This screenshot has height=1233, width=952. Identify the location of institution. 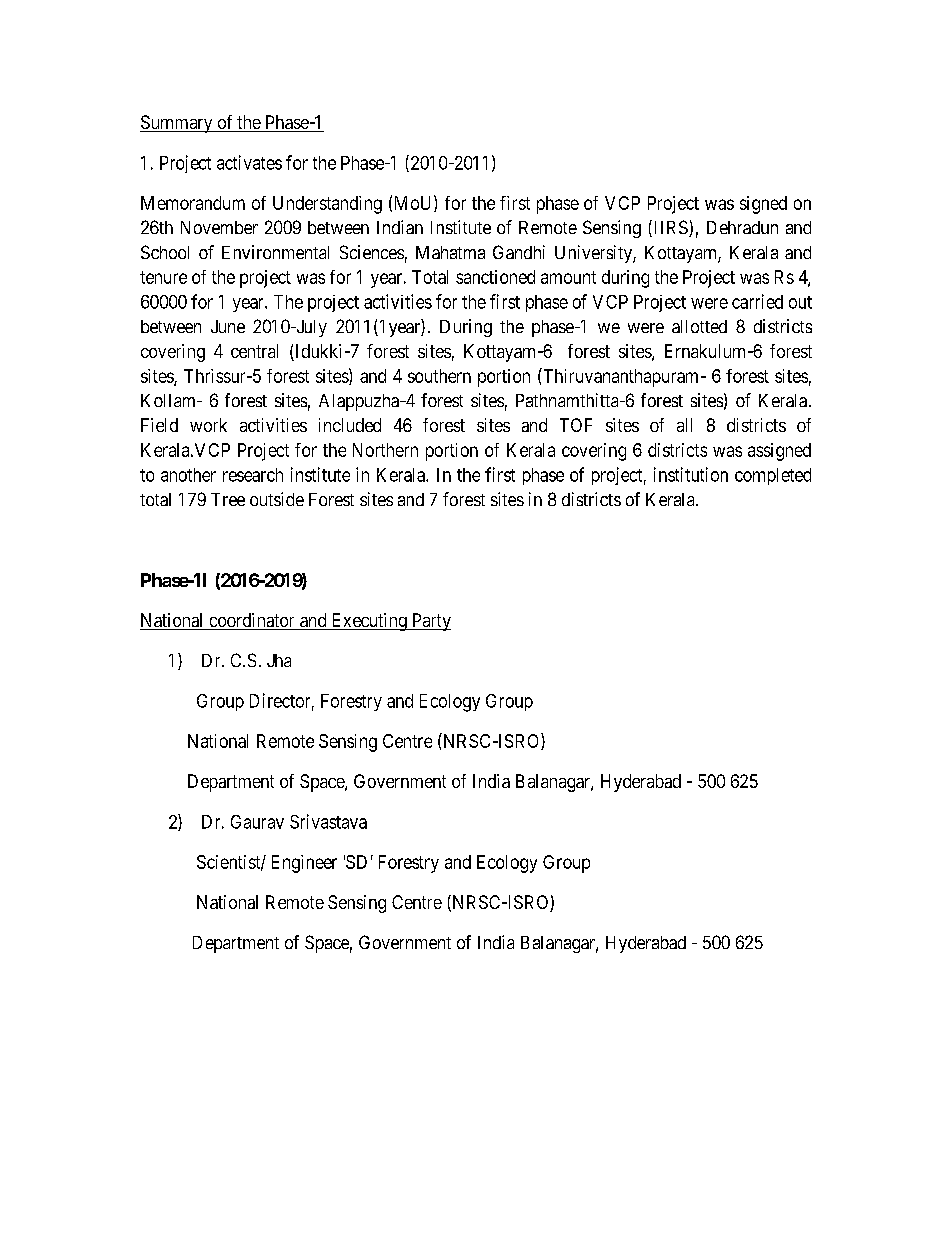
(691, 474).
